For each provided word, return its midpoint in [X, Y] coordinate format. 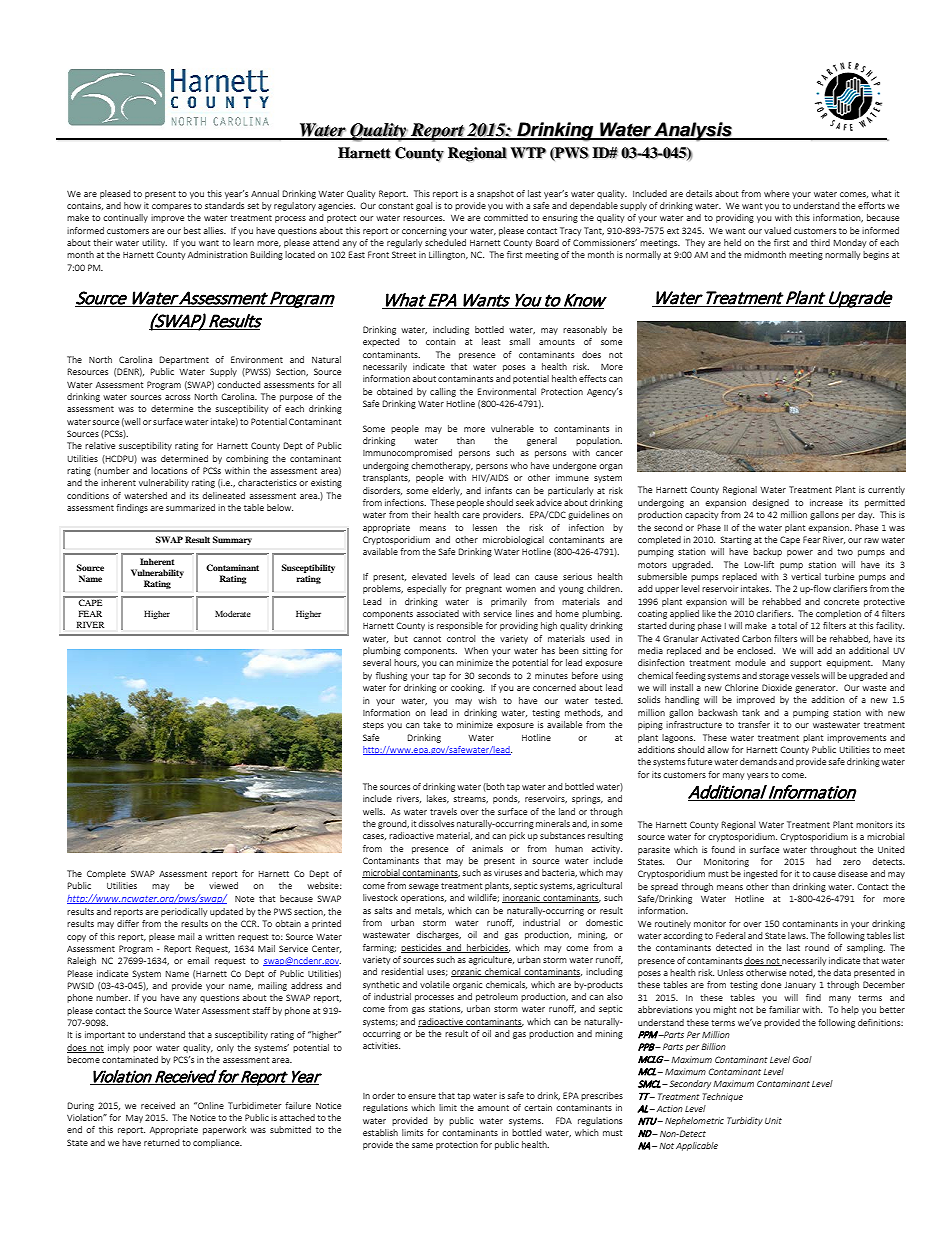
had [823, 861]
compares [171, 207]
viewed [223, 885]
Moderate [233, 613]
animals [487, 848]
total [787, 625]
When [476, 650]
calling [443, 392]
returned [162, 1142]
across [177, 397]
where [776, 193]
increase [826, 502]
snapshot [495, 194]
